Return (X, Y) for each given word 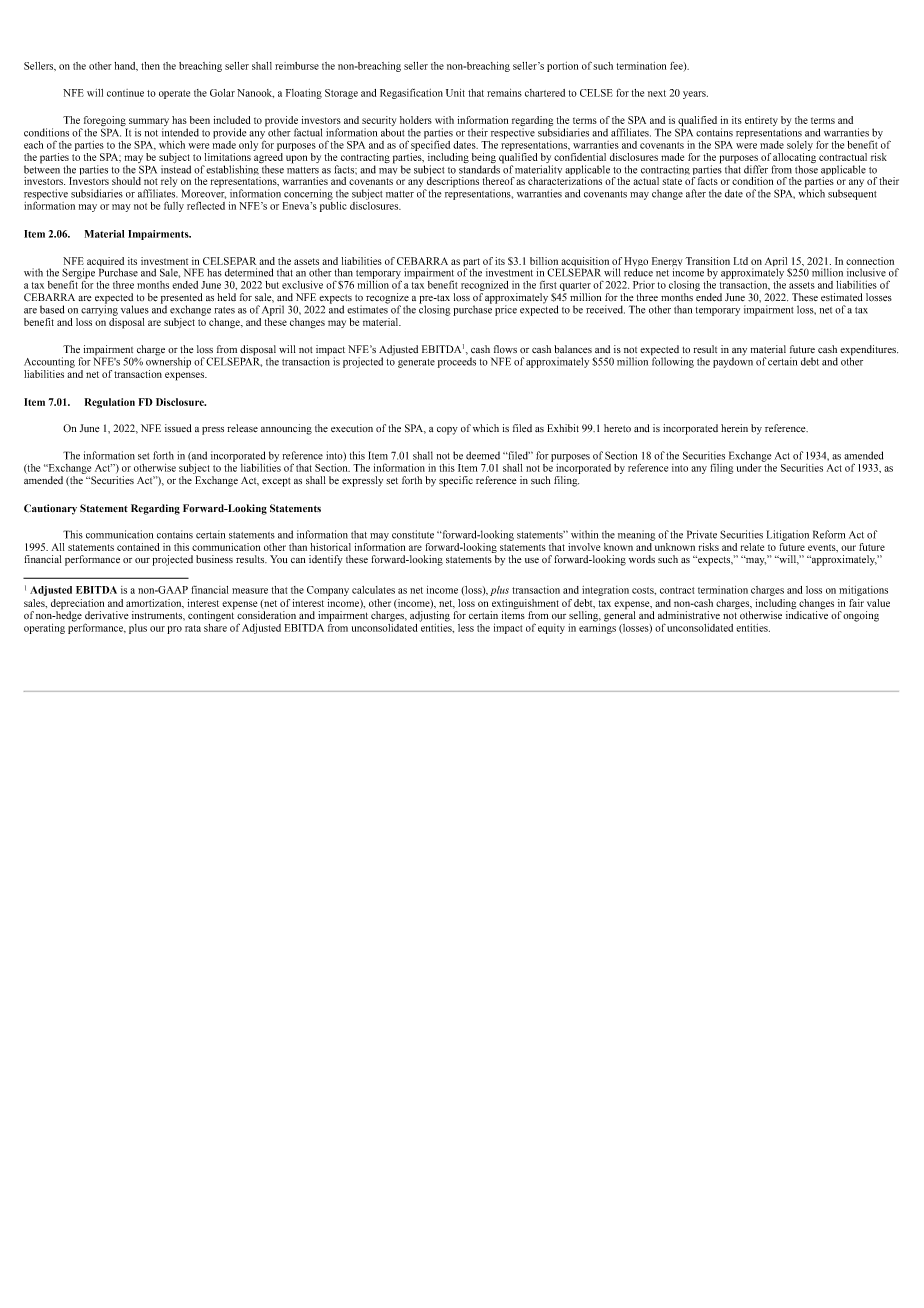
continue (125, 93)
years (695, 95)
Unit (455, 93)
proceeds (457, 362)
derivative (107, 615)
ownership (168, 361)
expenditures (869, 351)
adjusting (430, 616)
